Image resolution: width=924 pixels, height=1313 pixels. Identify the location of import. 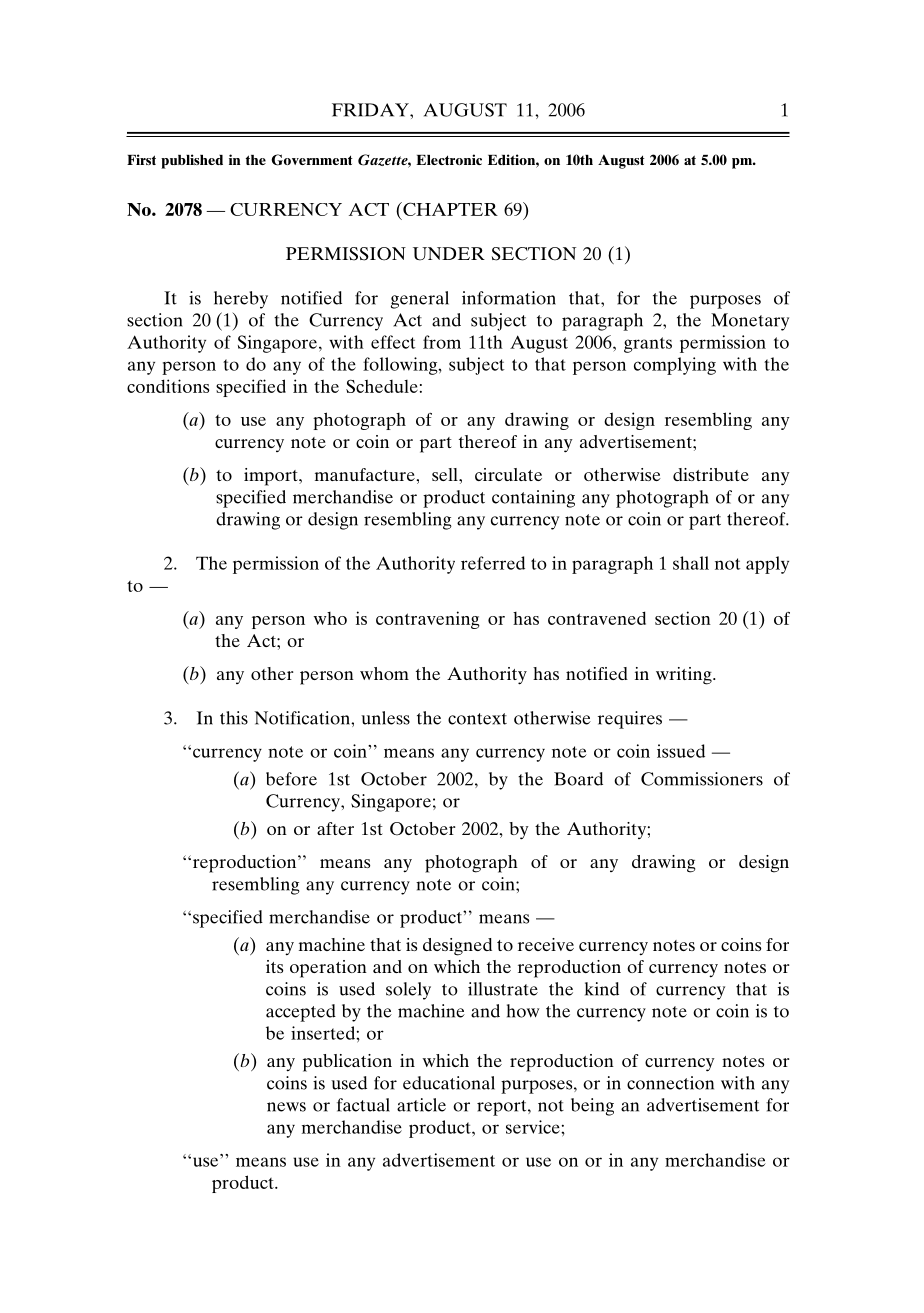
(272, 477).
